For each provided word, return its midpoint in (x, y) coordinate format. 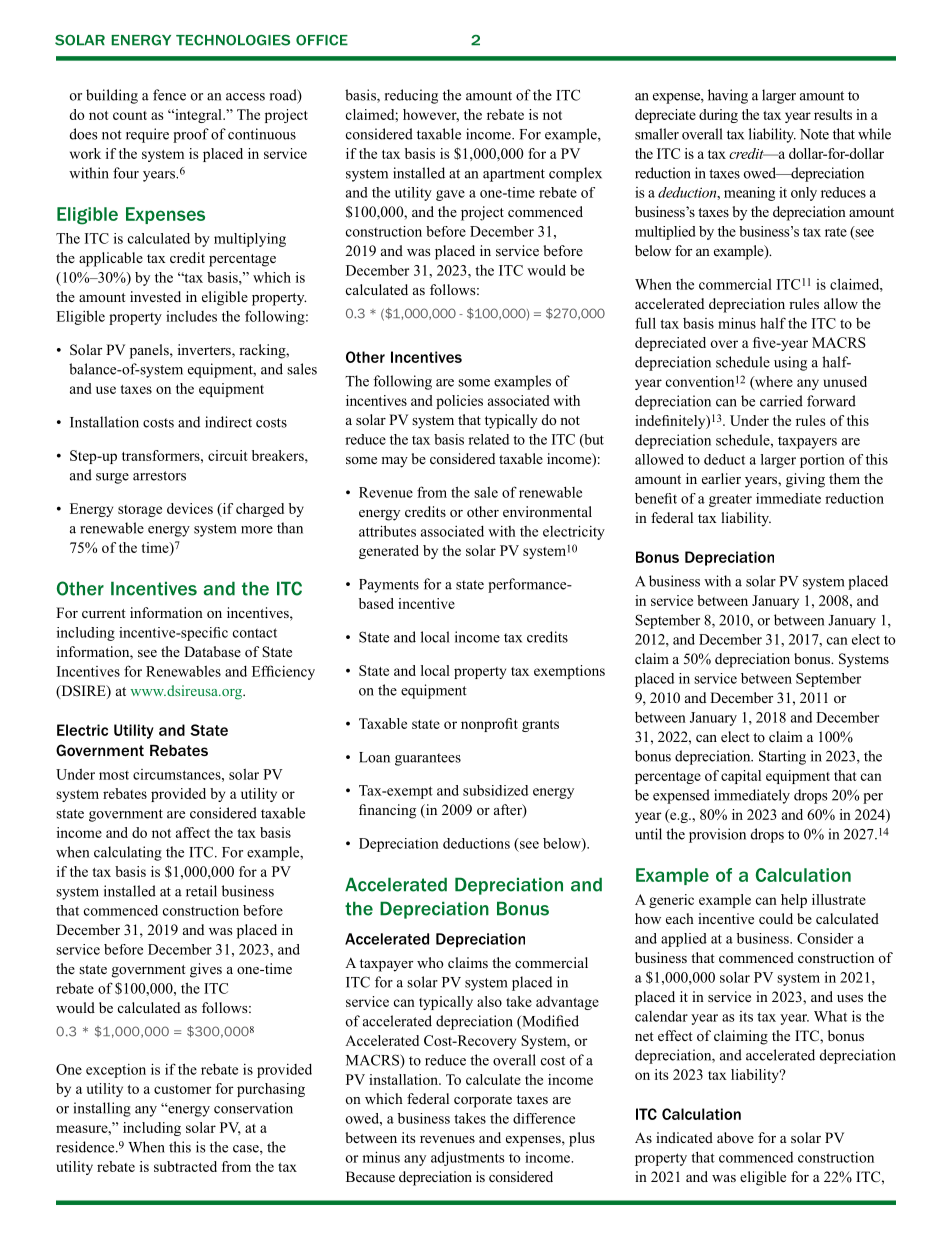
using (790, 363)
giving (805, 480)
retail (201, 891)
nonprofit (489, 725)
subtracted (185, 1166)
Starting (782, 757)
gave (450, 195)
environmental (547, 511)
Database (212, 651)
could (776, 918)
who (430, 962)
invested (155, 296)
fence (169, 95)
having (728, 96)
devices (190, 508)
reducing (411, 96)
